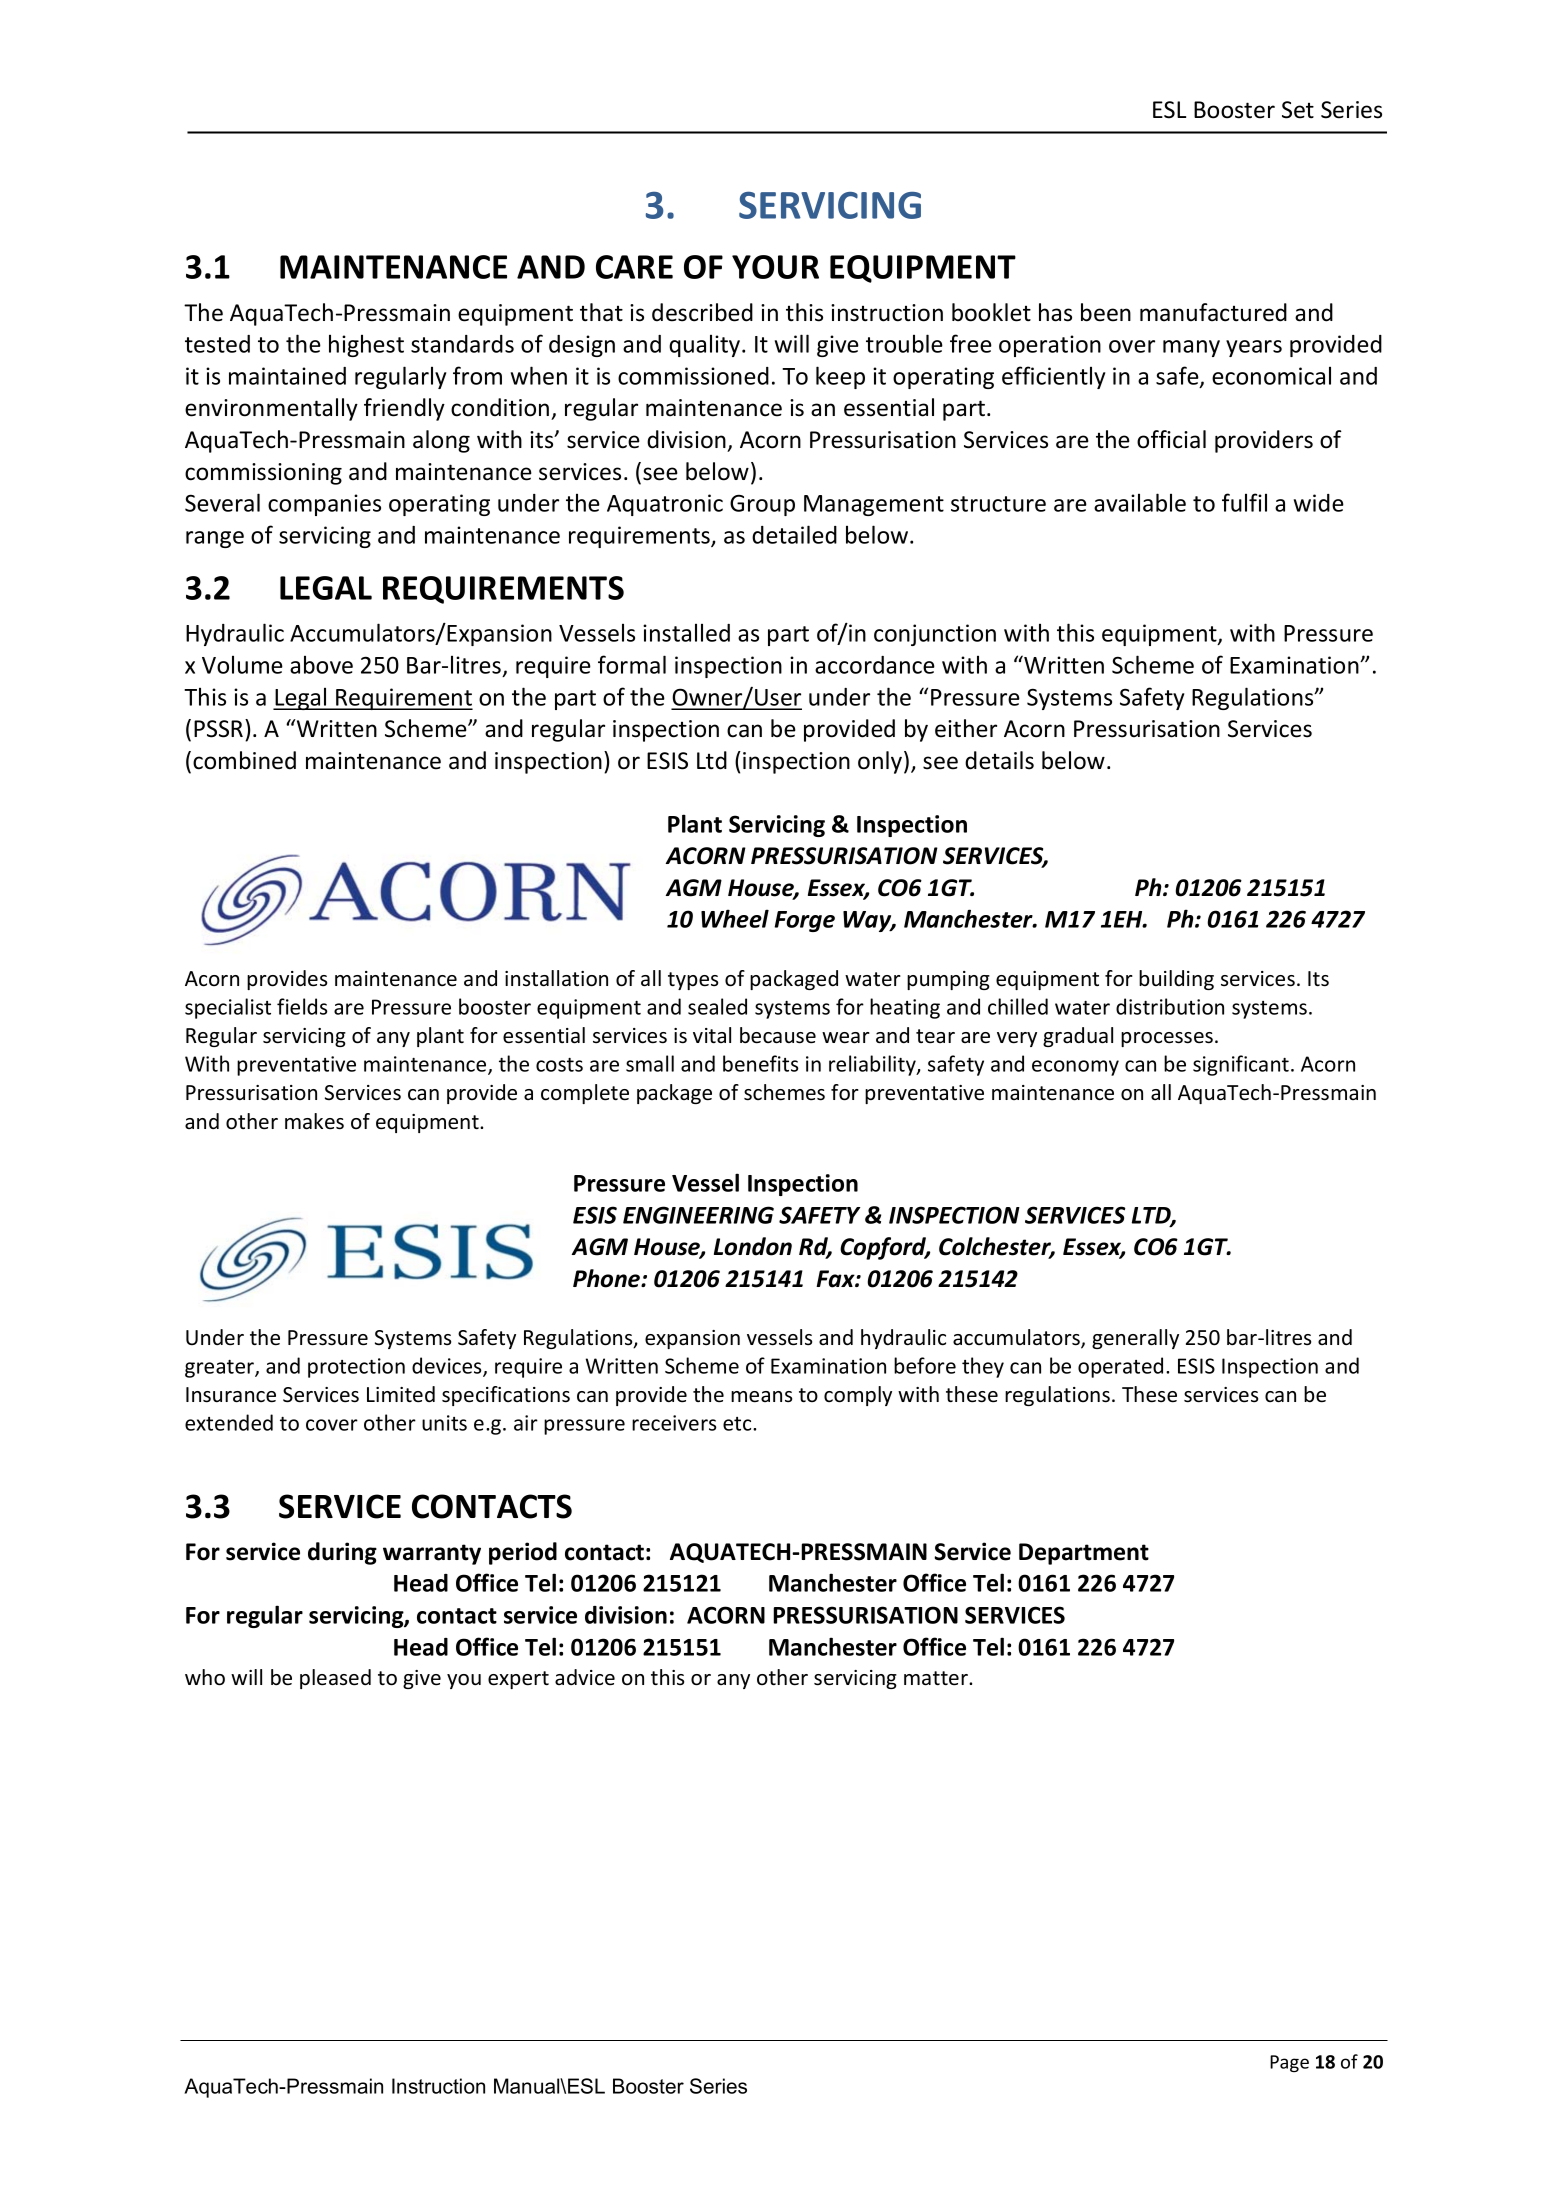 The image size is (1549, 2192). What do you see at coordinates (794, 534) in the screenshot?
I see `detailed` at bounding box center [794, 534].
